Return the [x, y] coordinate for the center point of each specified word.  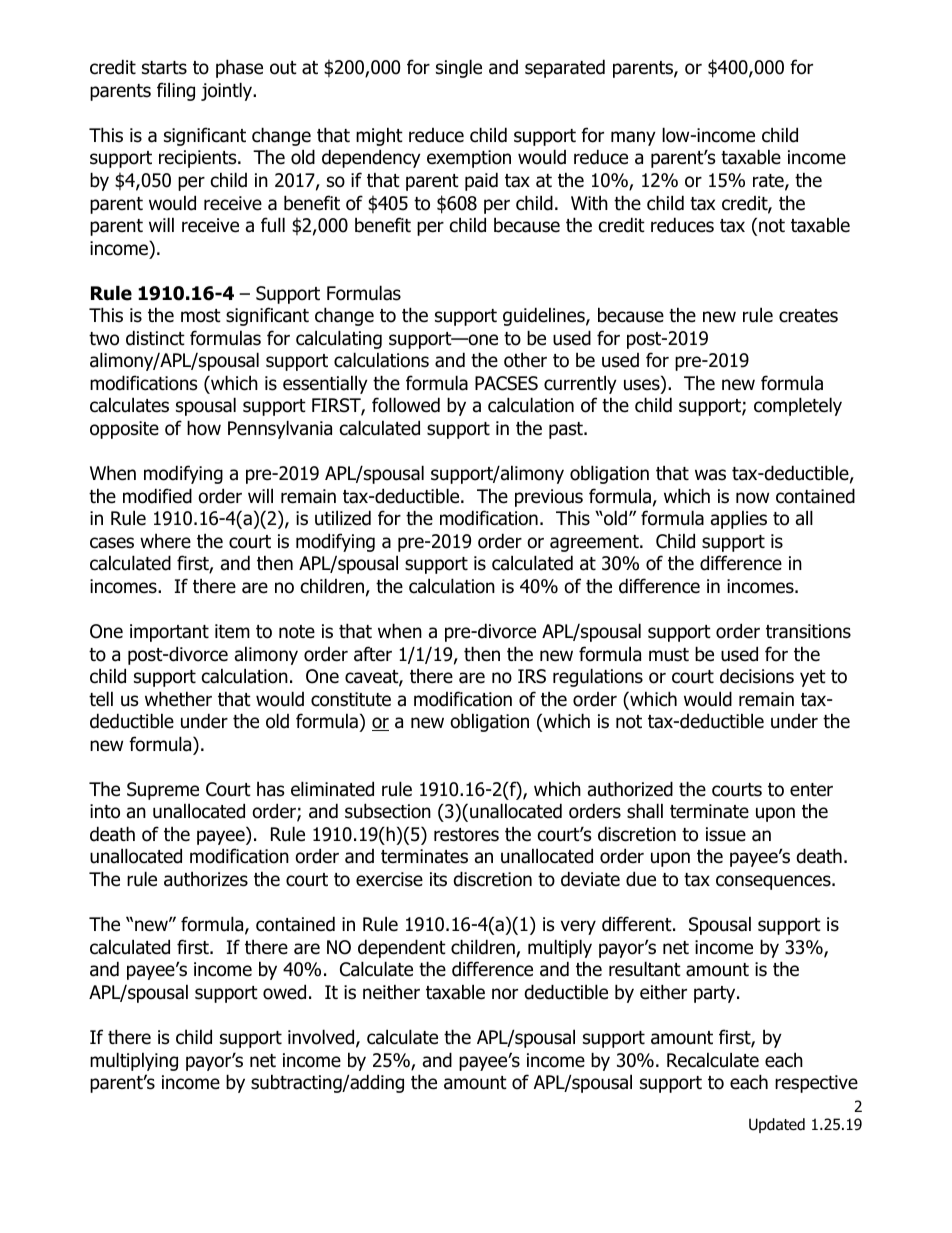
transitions [808, 631]
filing [176, 91]
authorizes [206, 879]
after [373, 654]
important [169, 633]
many [633, 138]
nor [505, 994]
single [459, 68]
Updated [777, 1125]
